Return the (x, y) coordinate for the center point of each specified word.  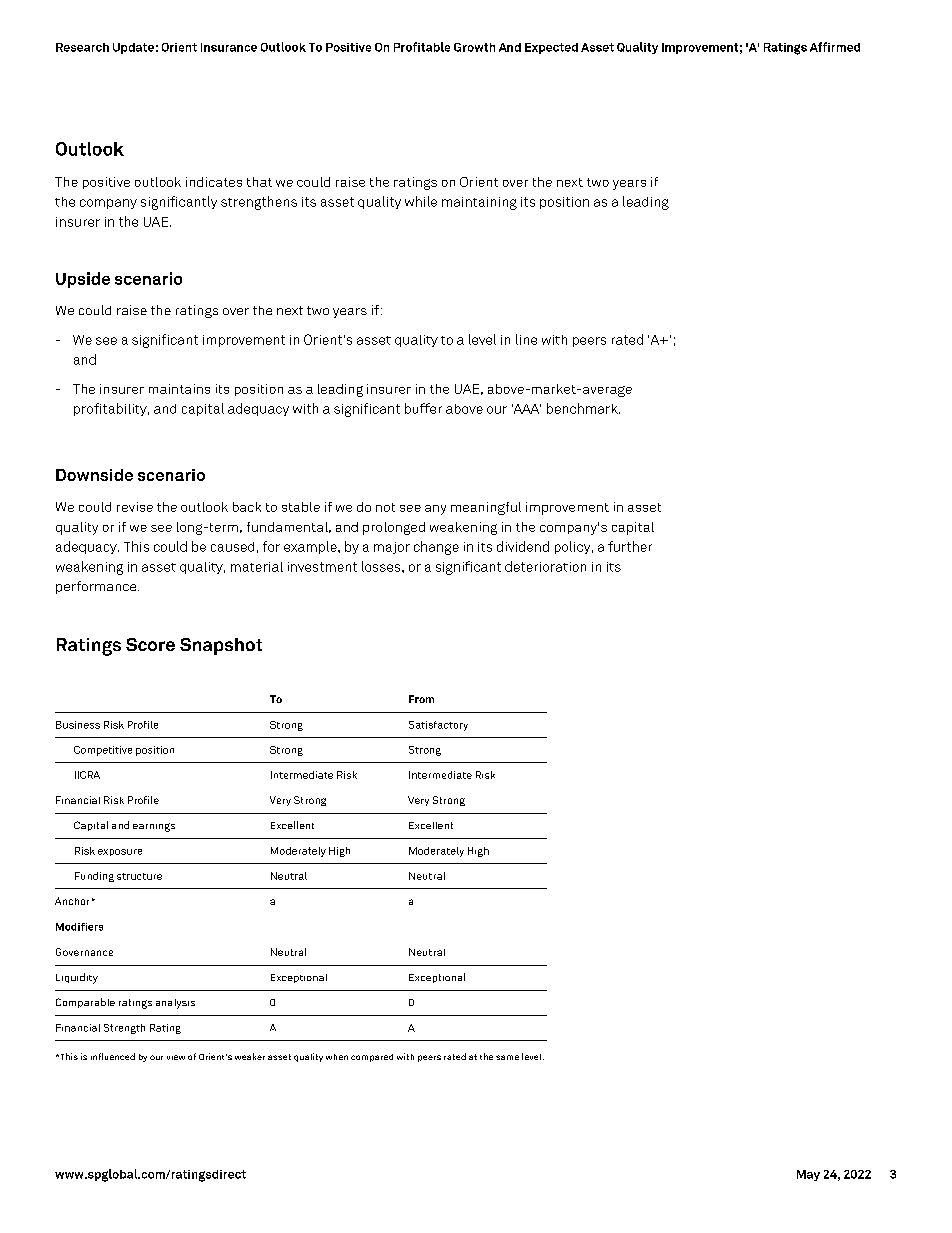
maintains (179, 389)
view (176, 1057)
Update (133, 48)
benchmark (583, 408)
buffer (423, 408)
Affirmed (835, 47)
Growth (474, 47)
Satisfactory (438, 726)
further (630, 546)
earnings (154, 827)
